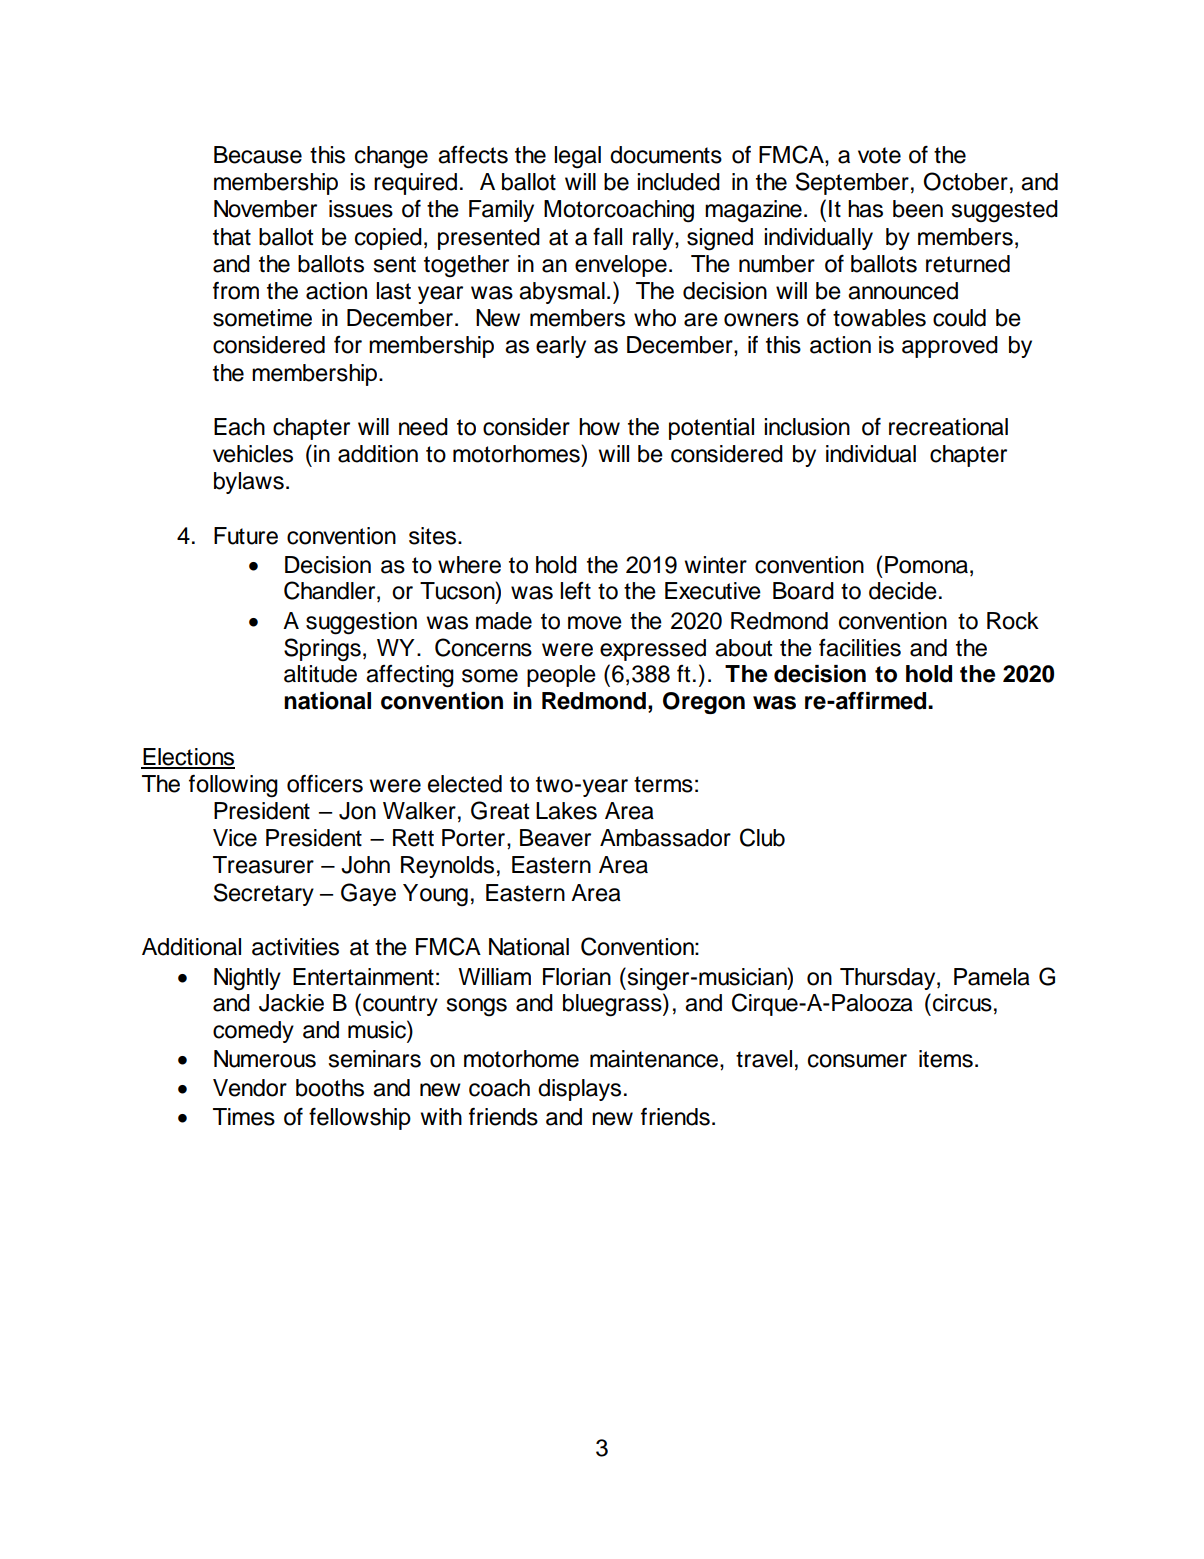  What do you see at coordinates (239, 427) in the screenshot?
I see `Each` at bounding box center [239, 427].
